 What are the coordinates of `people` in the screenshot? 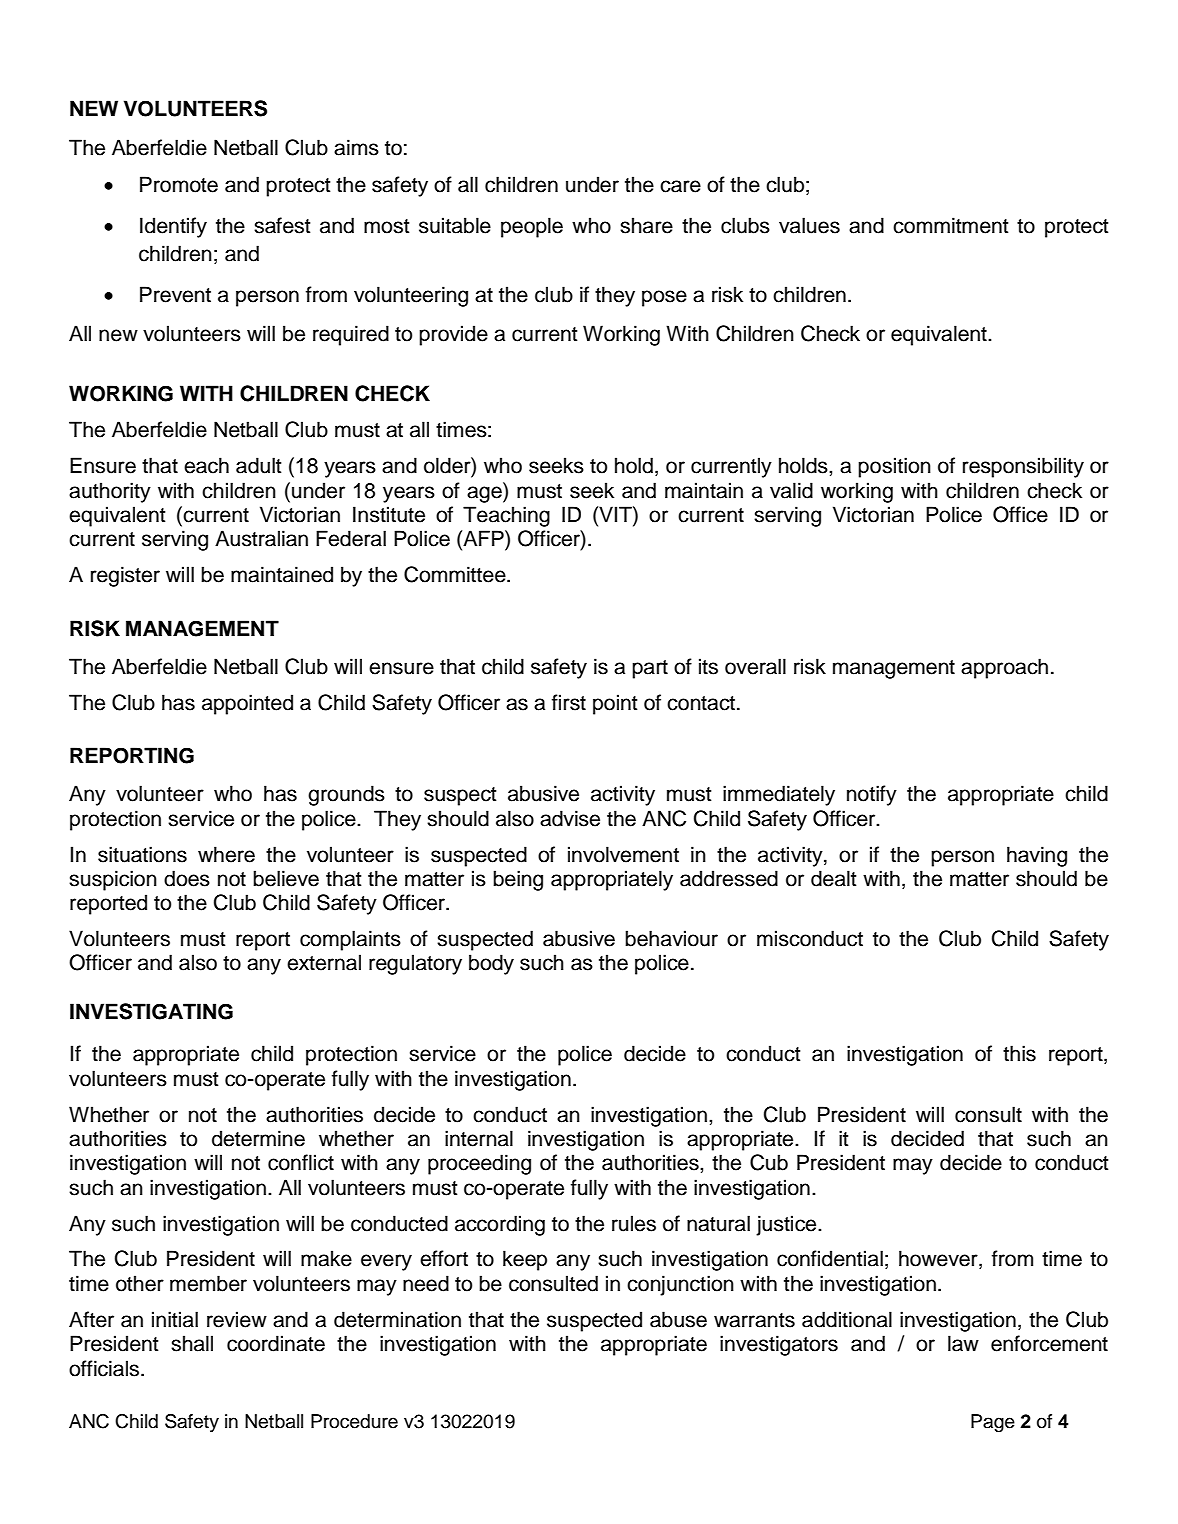 It's located at (532, 227).
